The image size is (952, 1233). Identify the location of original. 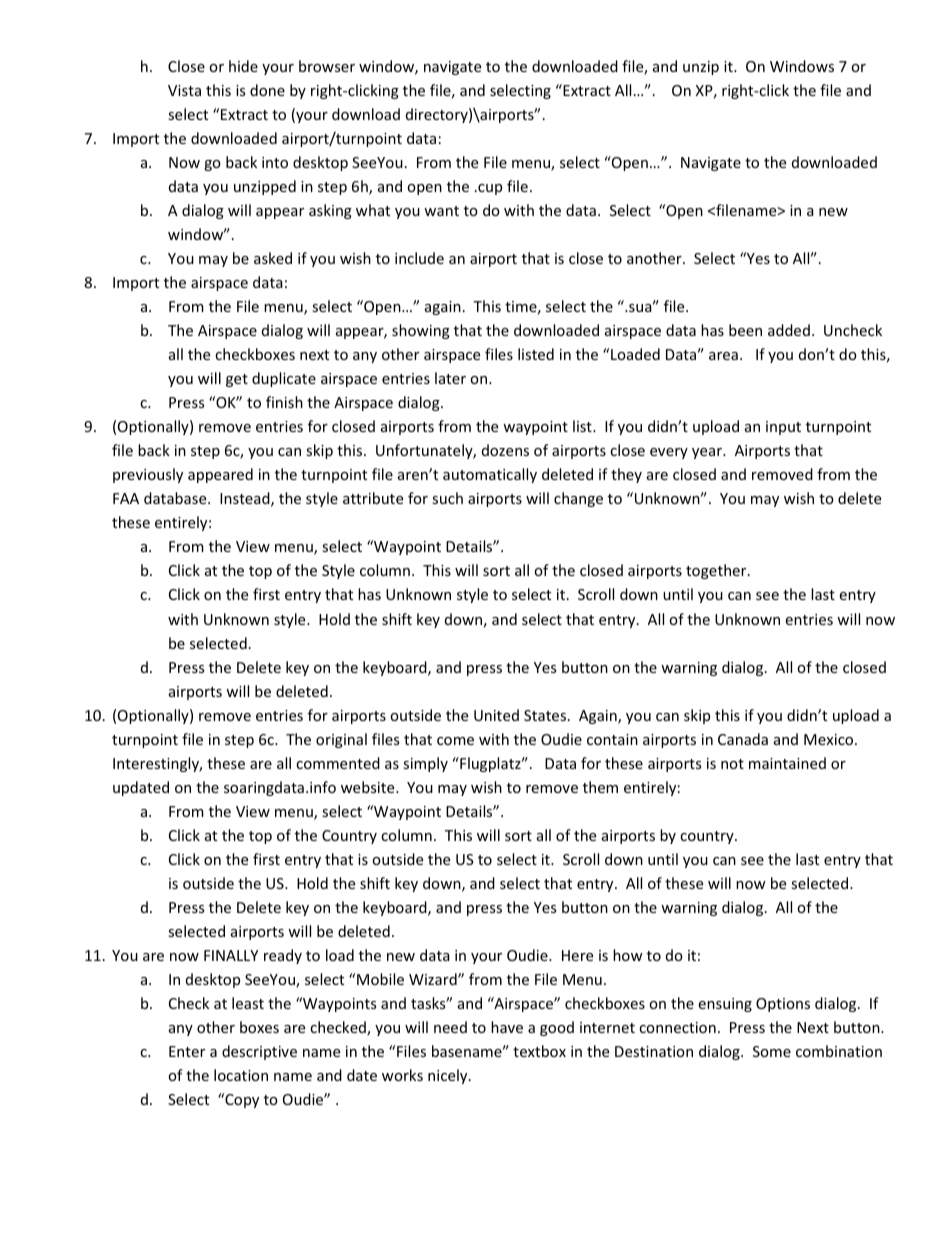
(341, 740).
